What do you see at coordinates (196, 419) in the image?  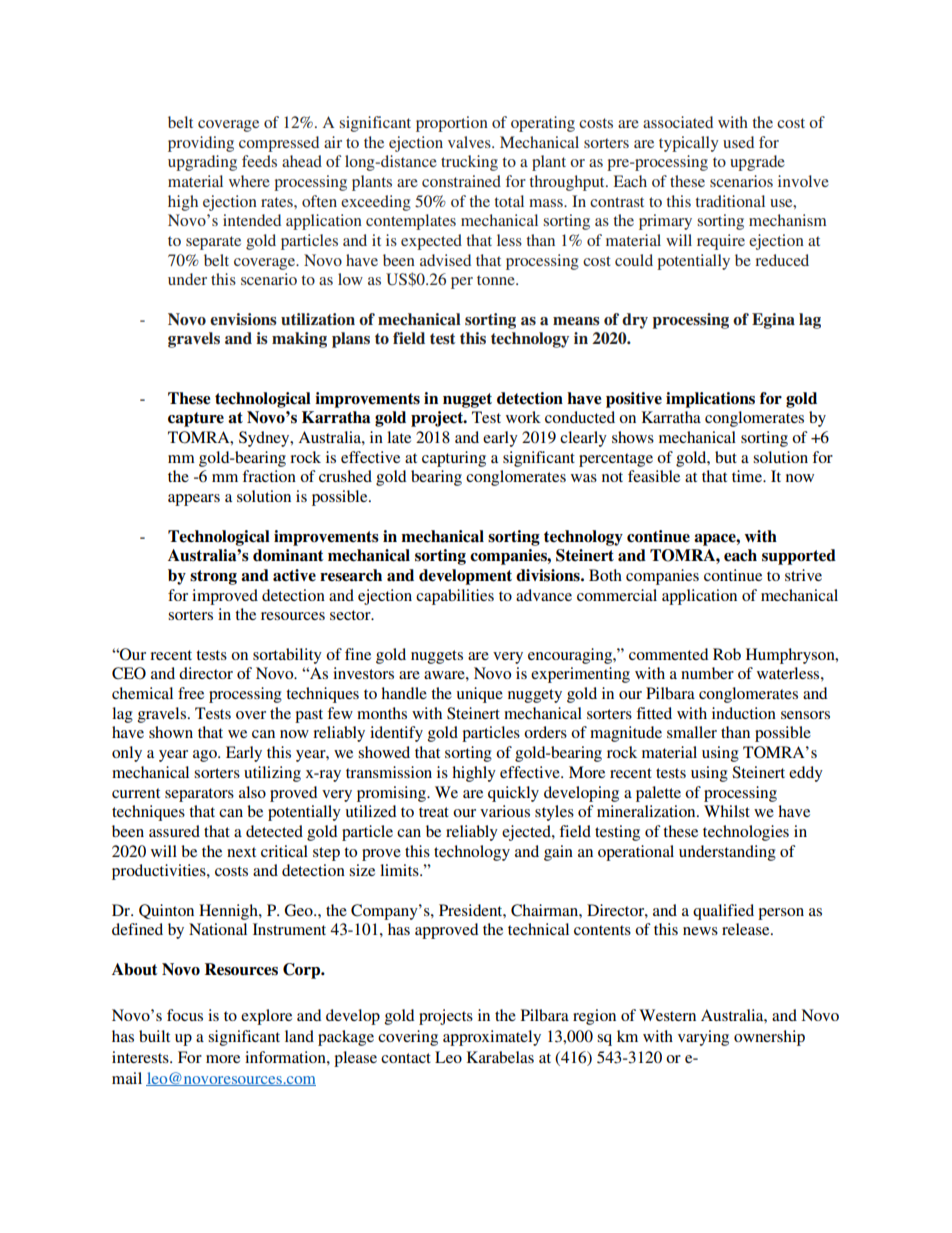 I see `capture` at bounding box center [196, 419].
